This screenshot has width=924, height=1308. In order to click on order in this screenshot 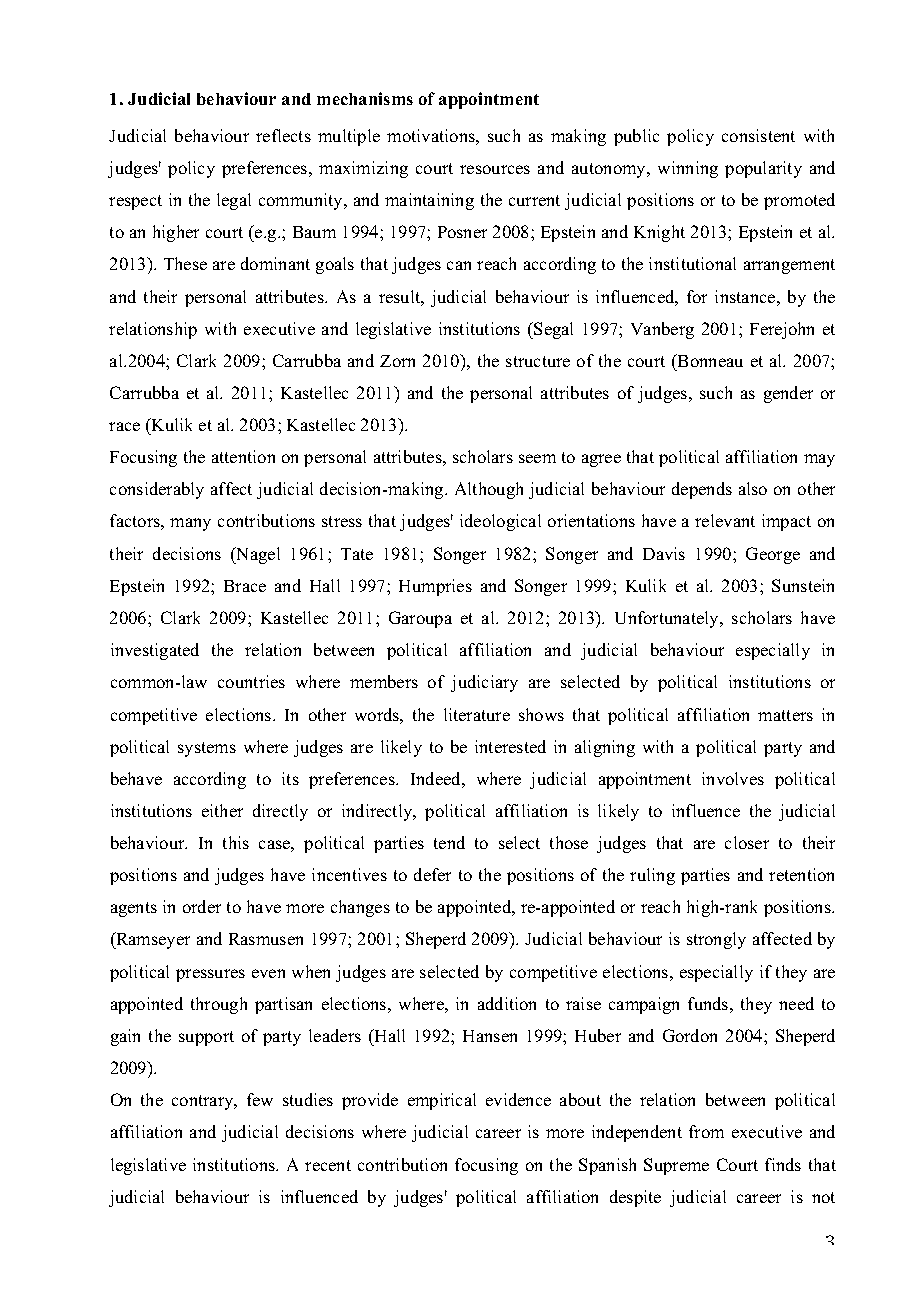, I will do `click(202, 906)`.
